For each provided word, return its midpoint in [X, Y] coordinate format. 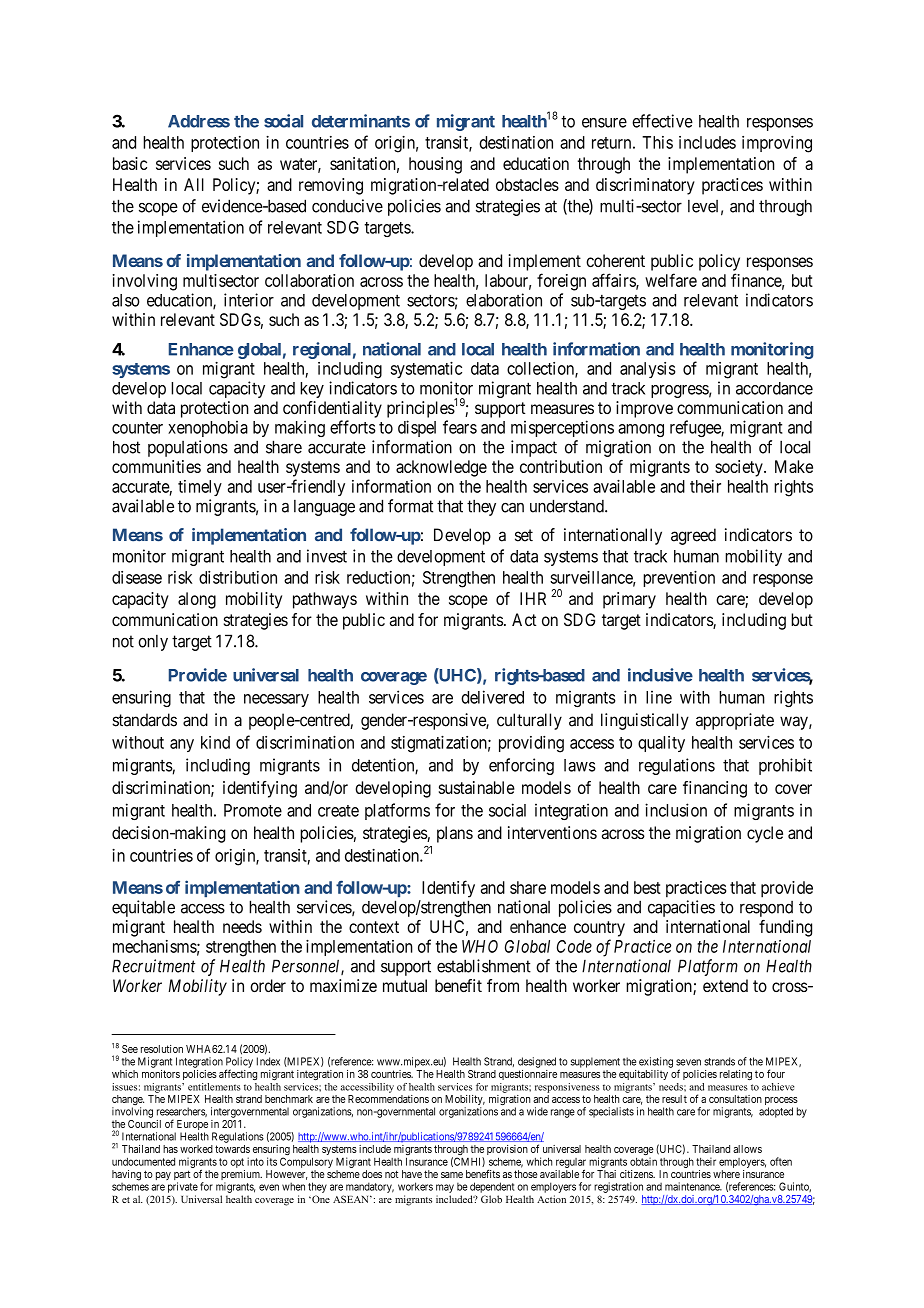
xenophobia [208, 428]
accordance [774, 388]
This [657, 142]
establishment [484, 966]
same [452, 1175]
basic [130, 163]
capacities [681, 908]
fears [460, 427]
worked [196, 1149]
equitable [143, 908]
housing [435, 165]
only [153, 643]
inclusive [660, 675]
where [726, 1174]
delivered [492, 697]
